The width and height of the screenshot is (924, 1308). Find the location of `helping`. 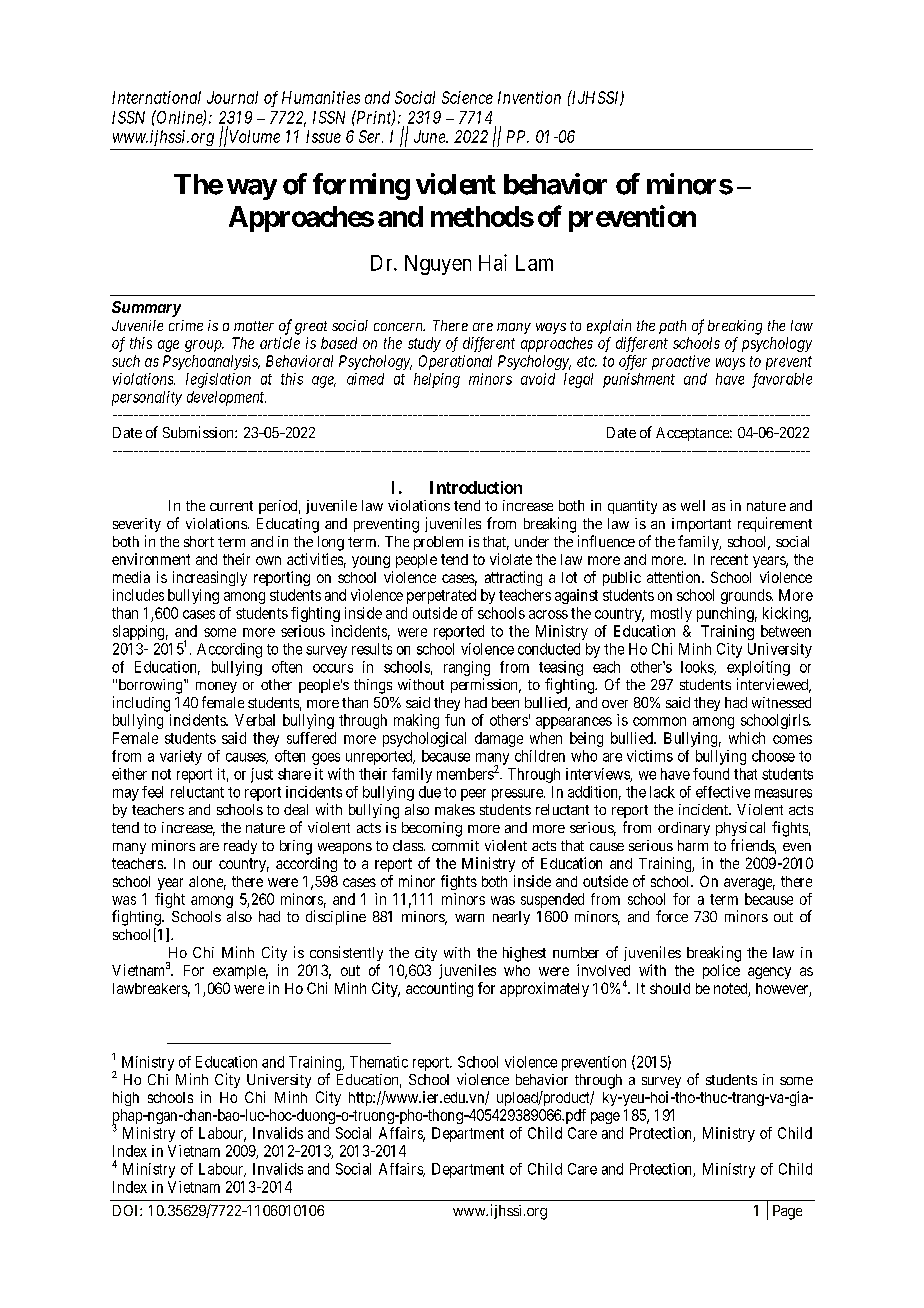

helping is located at coordinates (437, 380).
